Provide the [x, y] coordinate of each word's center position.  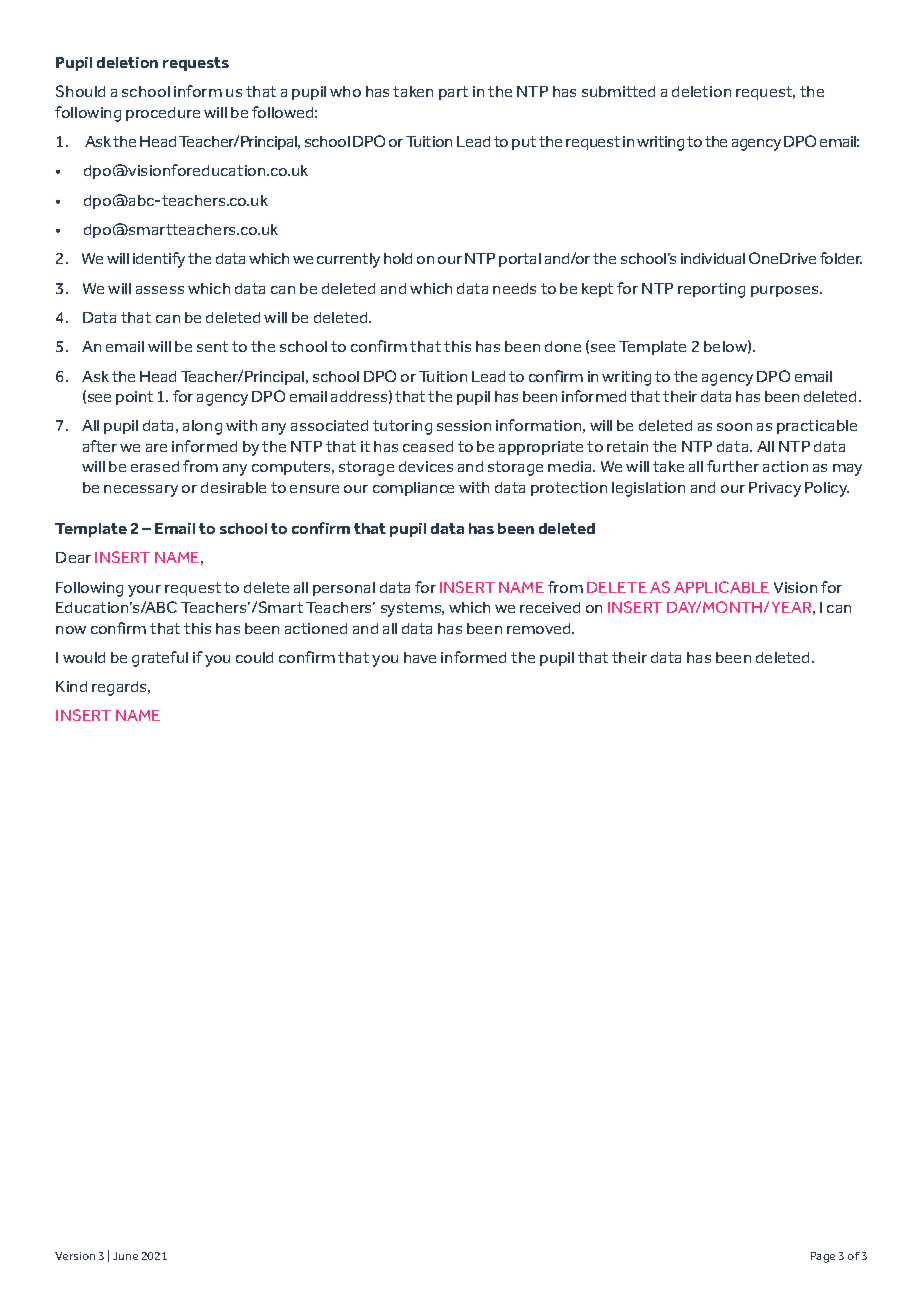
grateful [160, 659]
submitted [618, 91]
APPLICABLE [721, 587]
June [125, 1256]
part [453, 93]
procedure [163, 114]
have [420, 657]
